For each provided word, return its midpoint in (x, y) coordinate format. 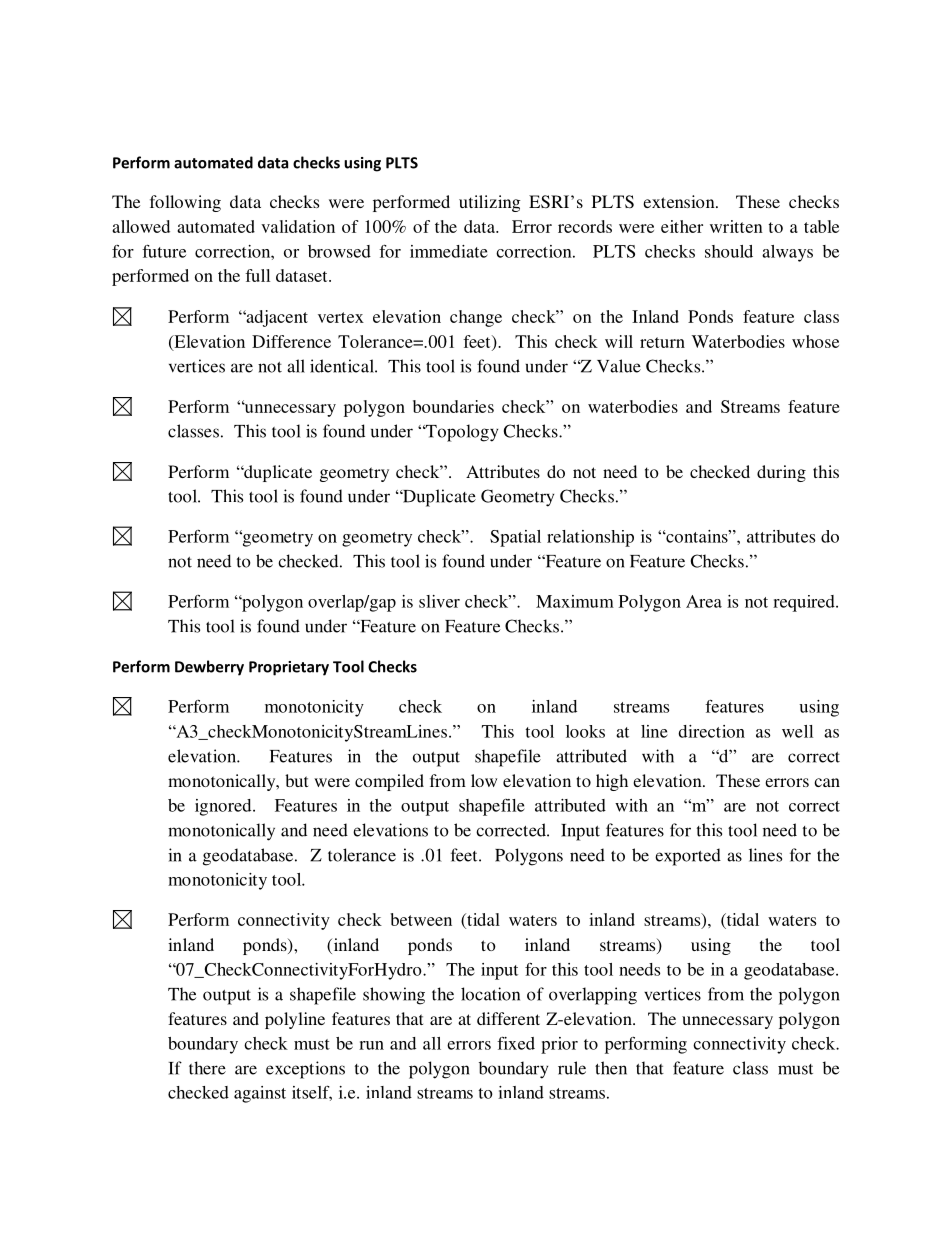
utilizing (490, 203)
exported (688, 857)
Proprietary (289, 668)
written (736, 226)
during (781, 473)
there (207, 1068)
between (421, 919)
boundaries (453, 406)
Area (704, 601)
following (185, 203)
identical (343, 366)
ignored (224, 807)
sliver (439, 601)
